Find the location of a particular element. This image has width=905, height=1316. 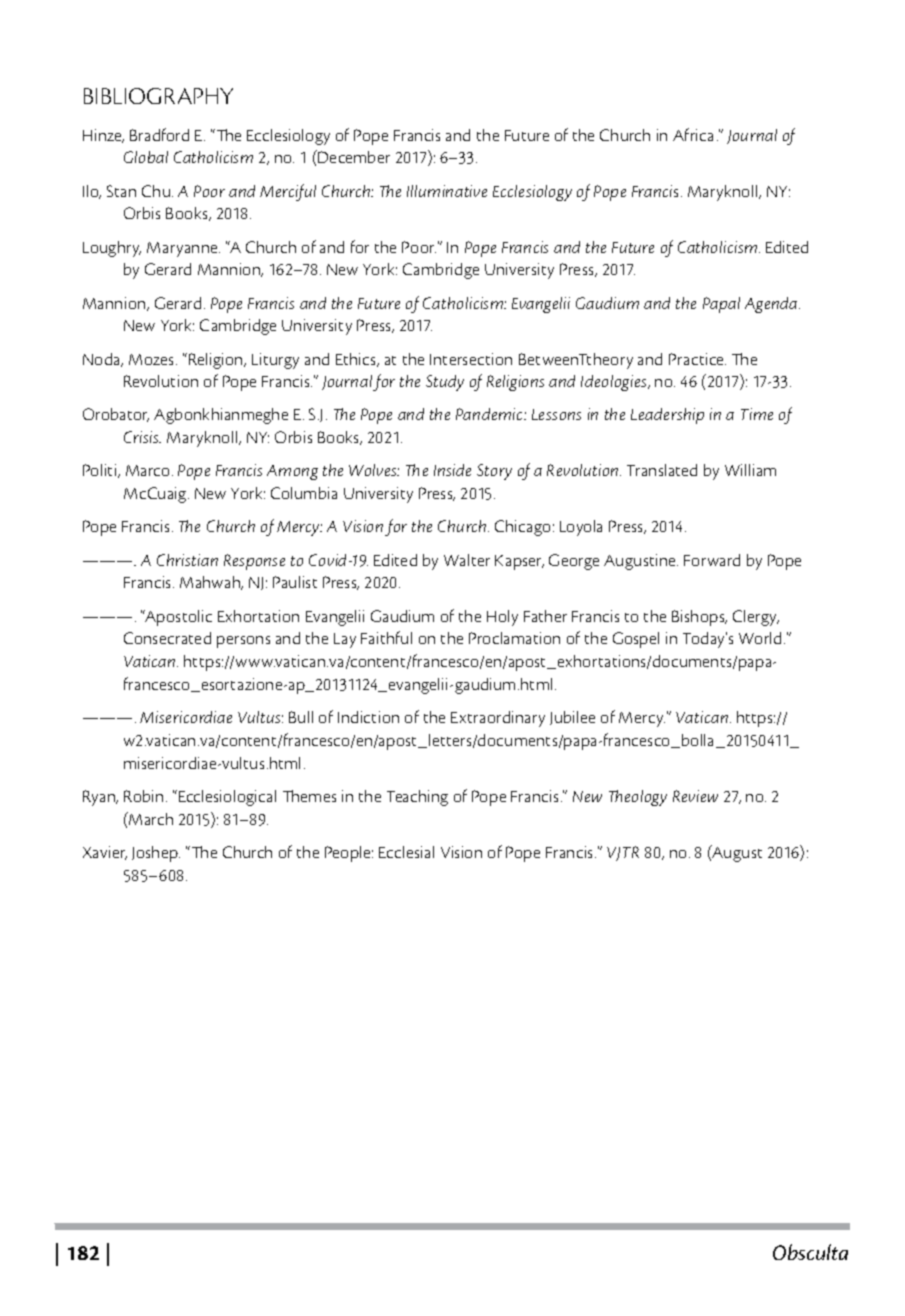

Crisis is located at coordinates (142, 437).
